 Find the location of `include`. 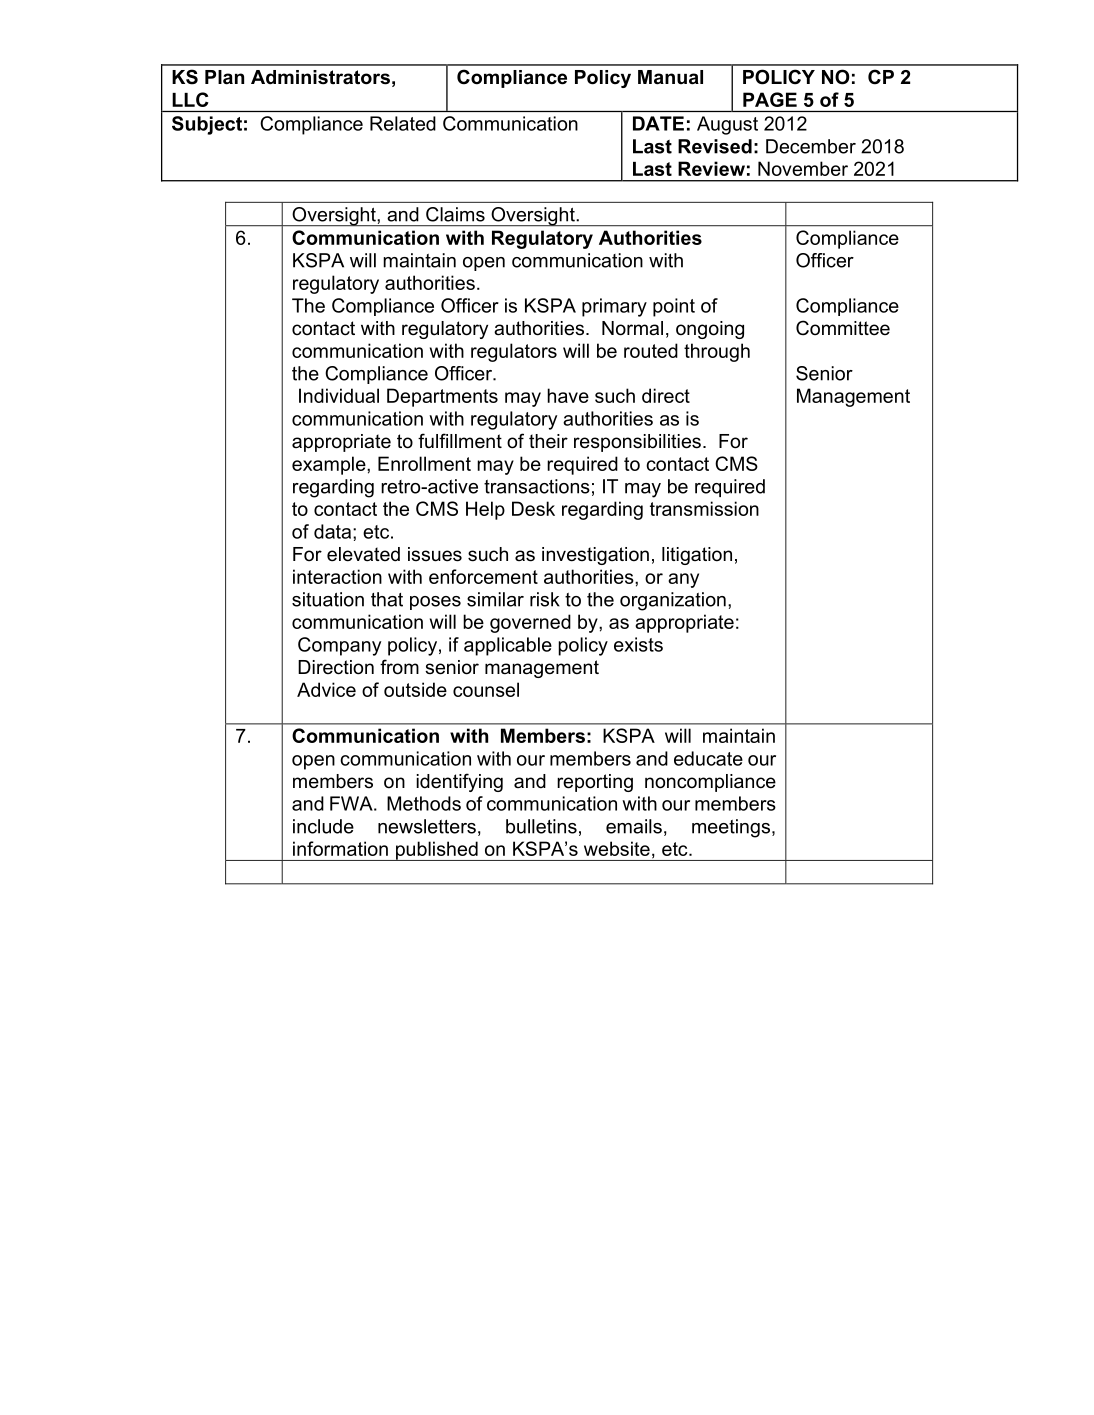

include is located at coordinates (323, 826).
